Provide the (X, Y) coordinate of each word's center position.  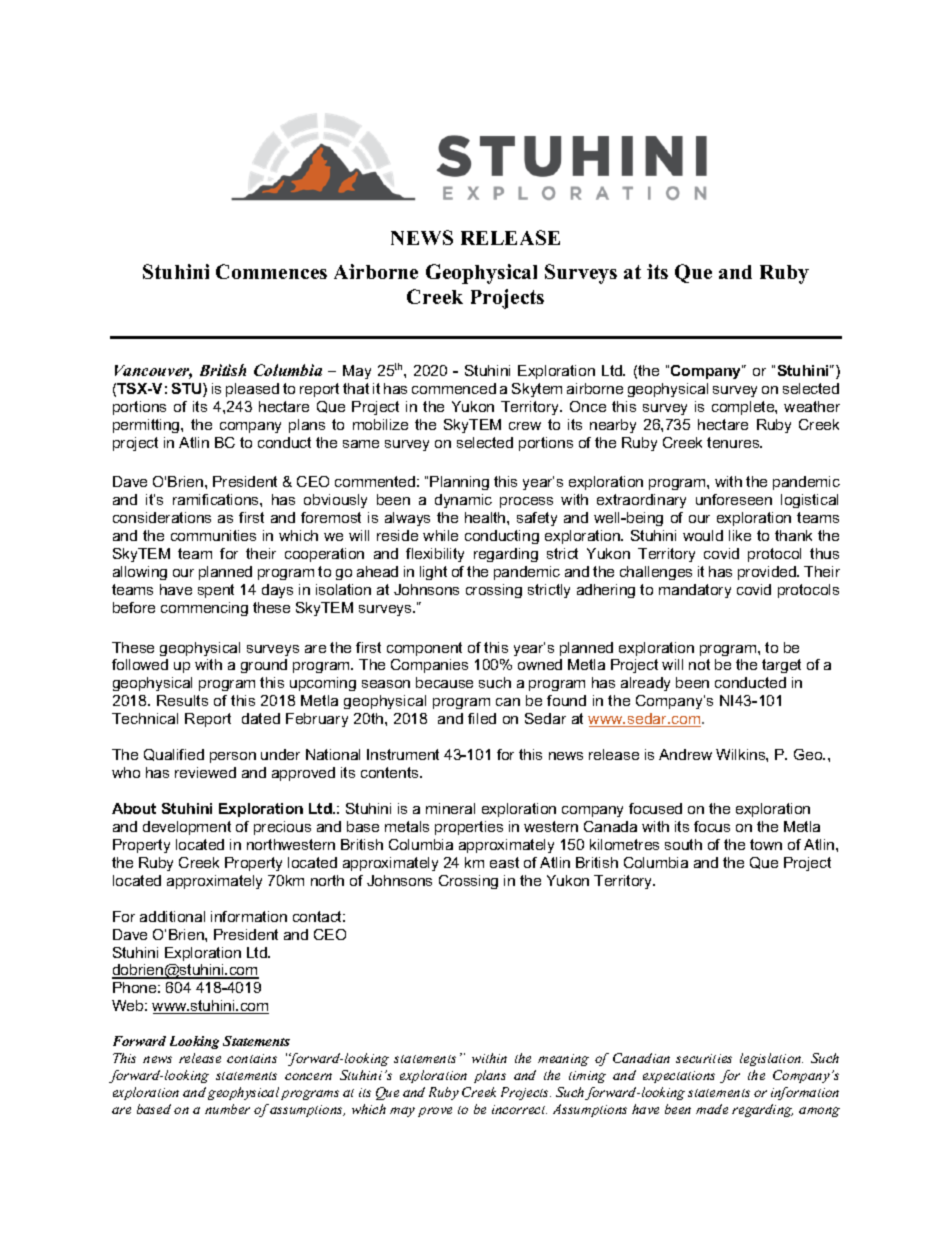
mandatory (695, 591)
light (433, 573)
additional (172, 916)
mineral (450, 808)
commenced (454, 388)
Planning (459, 483)
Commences (271, 271)
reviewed (205, 772)
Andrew (685, 754)
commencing (204, 609)
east (504, 862)
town (766, 844)
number (227, 1109)
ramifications (217, 499)
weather (812, 406)
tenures (734, 442)
